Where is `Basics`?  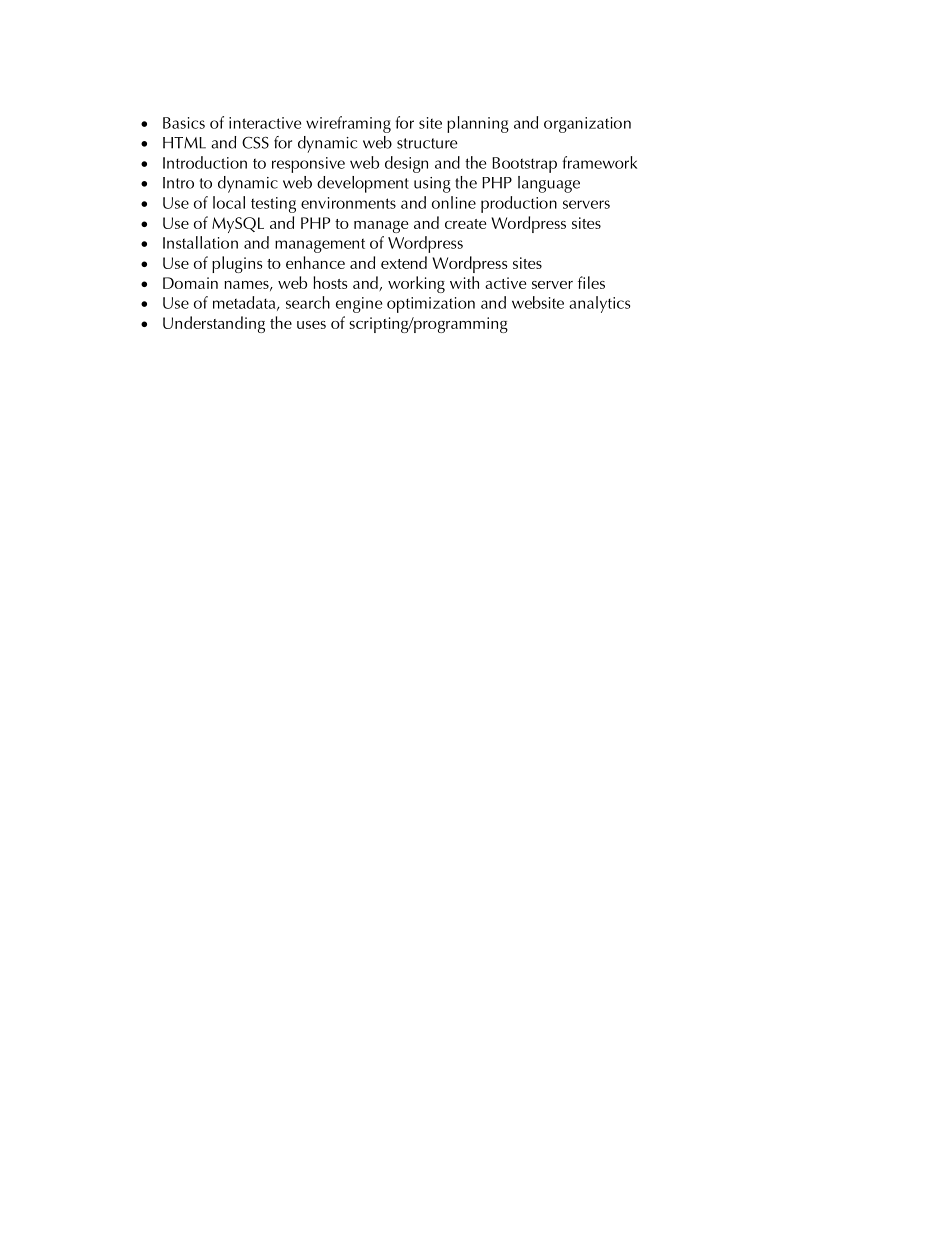
Basics is located at coordinates (184, 123).
